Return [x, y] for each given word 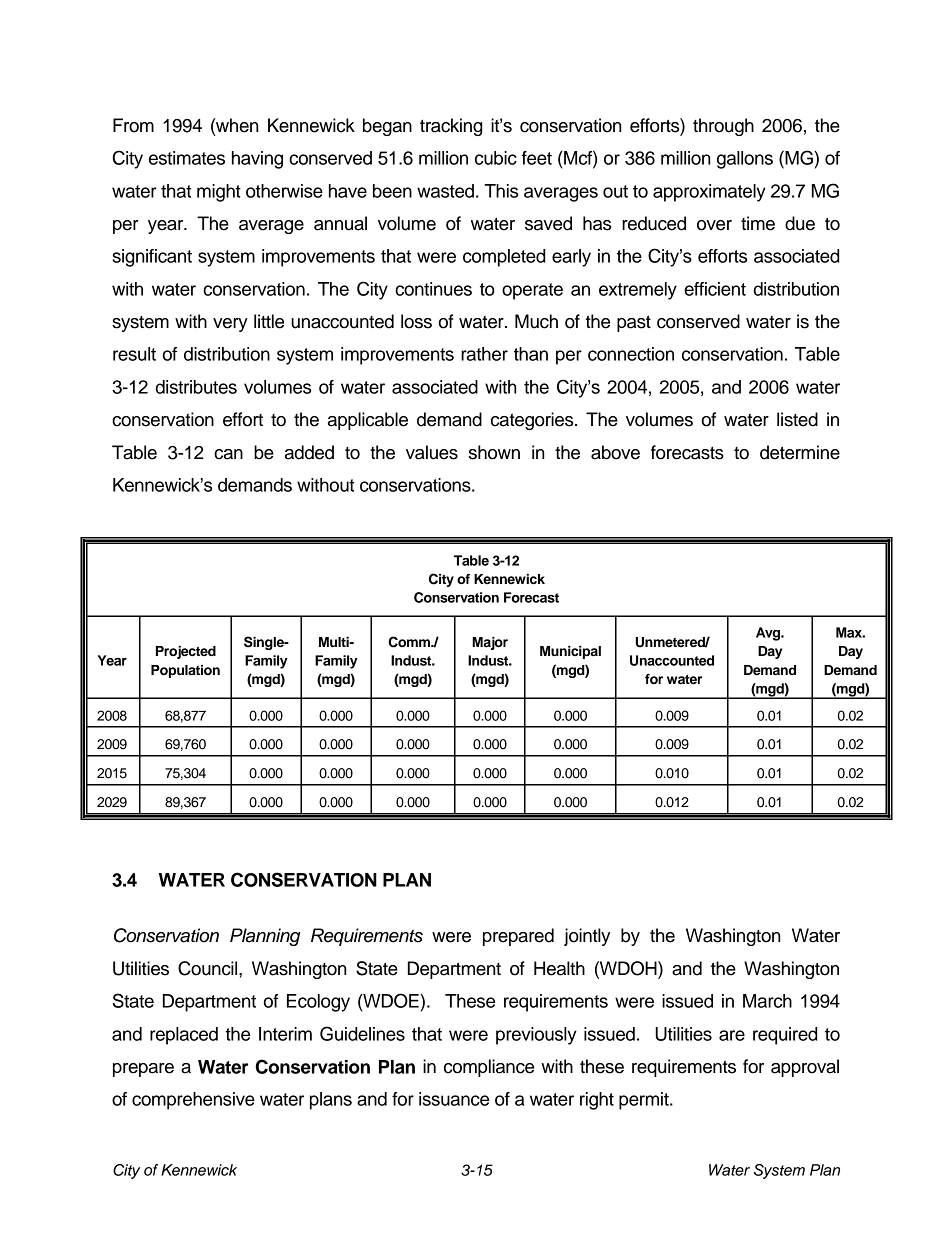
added [309, 452]
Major [490, 643]
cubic [496, 158]
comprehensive [193, 1101]
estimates [187, 158]
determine [800, 452]
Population [185, 671]
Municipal [570, 652]
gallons [745, 160]
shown [494, 452]
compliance [489, 1068]
